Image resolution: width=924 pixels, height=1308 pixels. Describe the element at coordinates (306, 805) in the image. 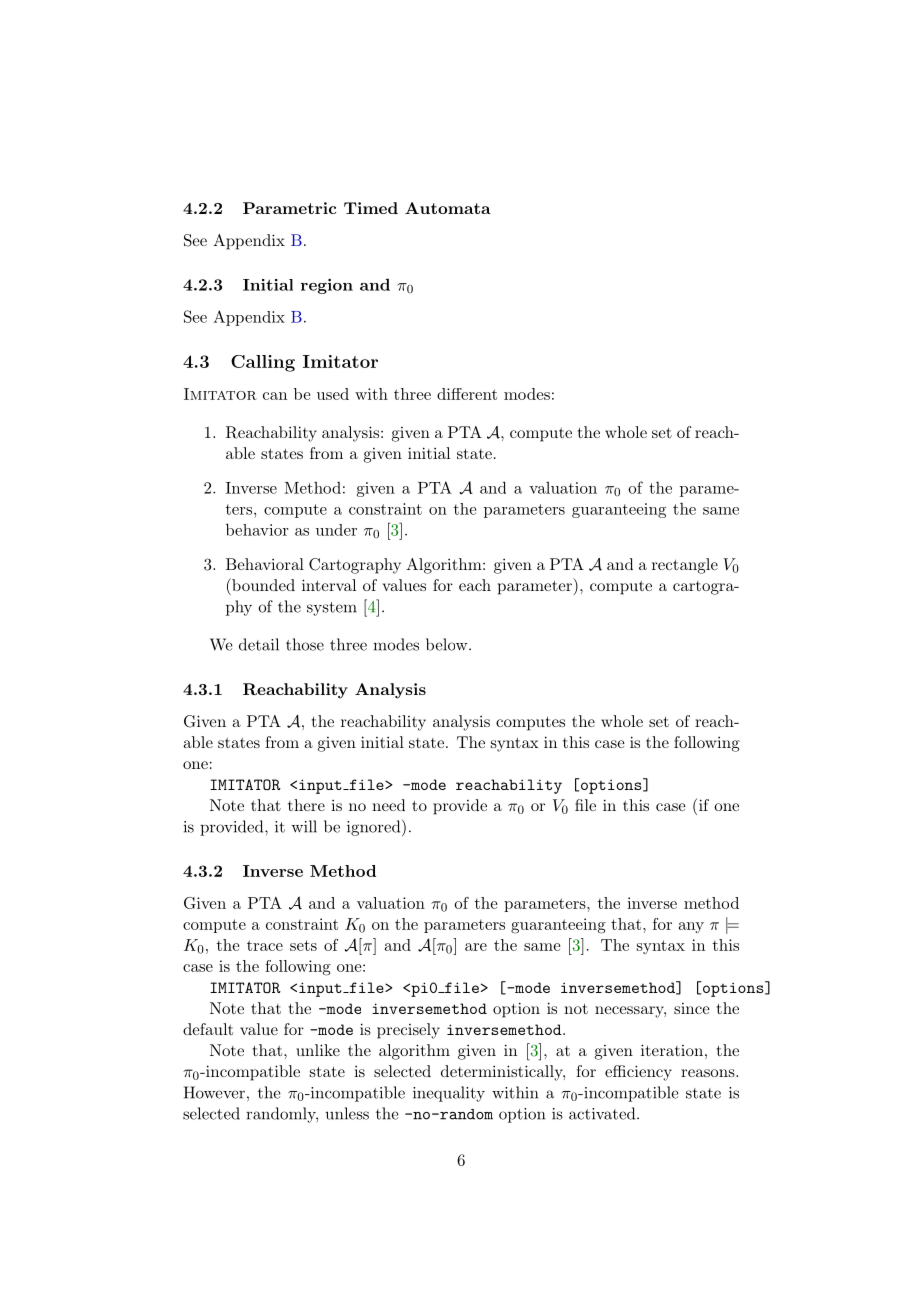

I see `there` at that location.
